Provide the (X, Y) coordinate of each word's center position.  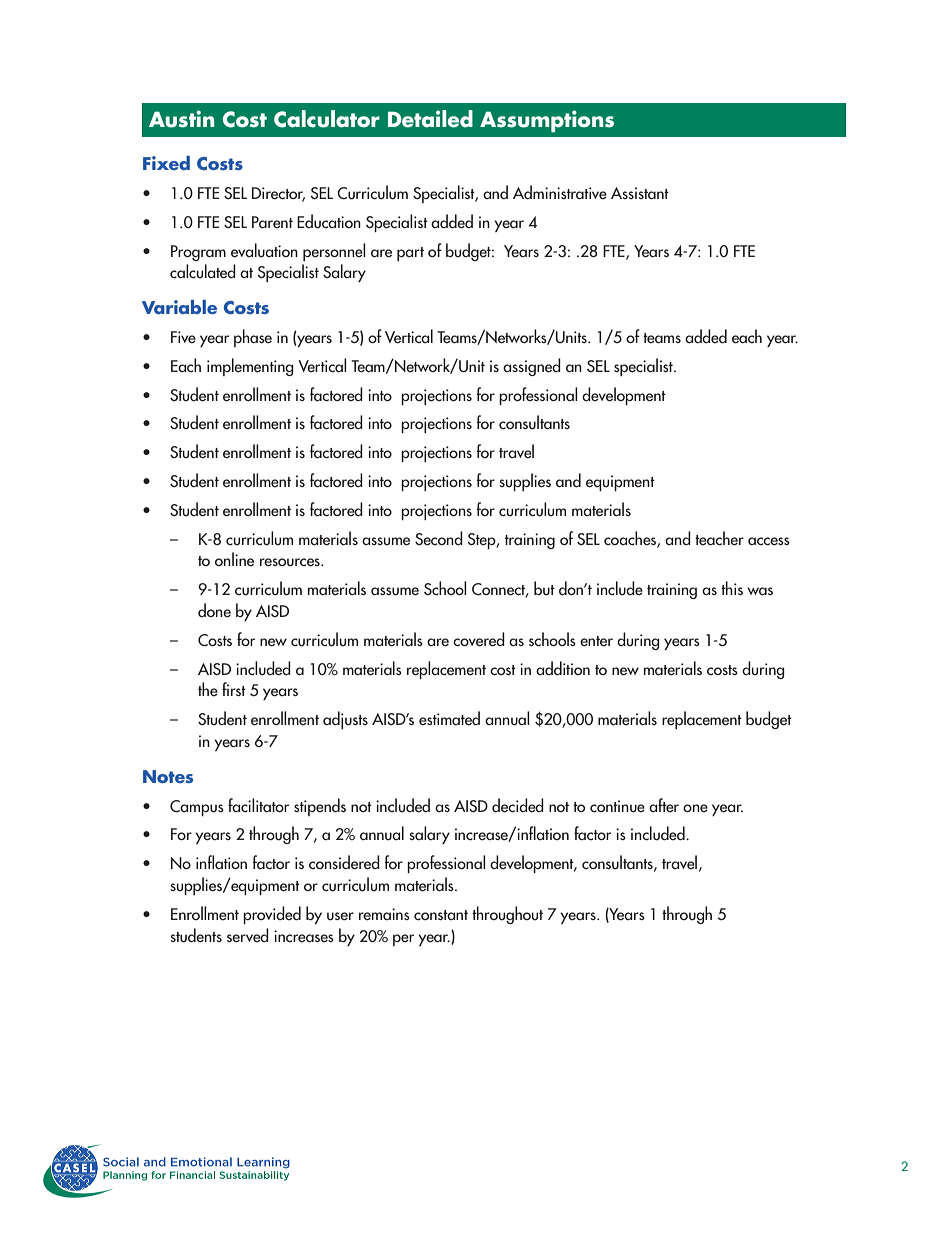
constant (441, 915)
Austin (181, 119)
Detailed (430, 119)
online (234, 559)
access (769, 541)
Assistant (640, 193)
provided (272, 915)
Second (439, 538)
